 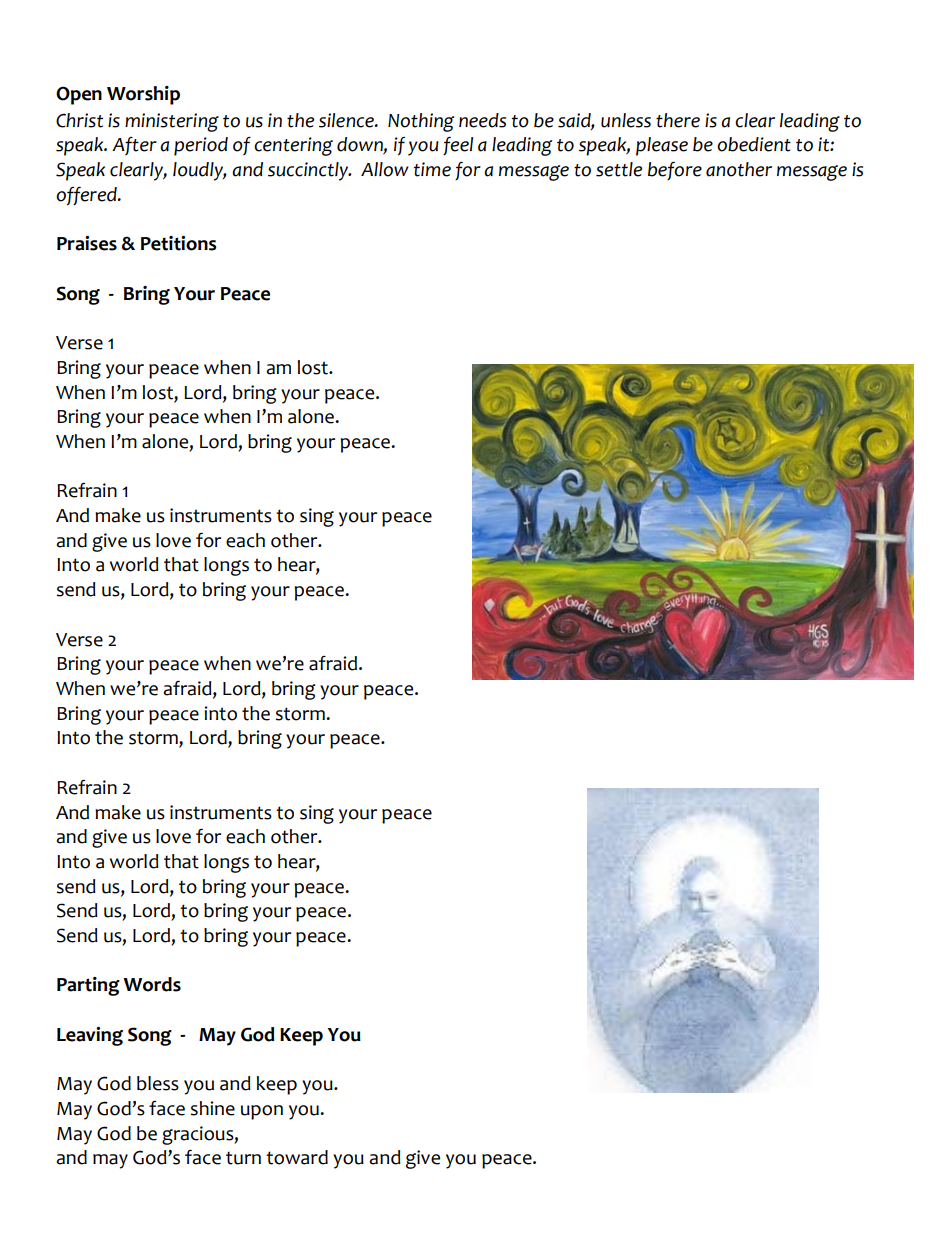 I want to click on there, so click(x=678, y=120).
